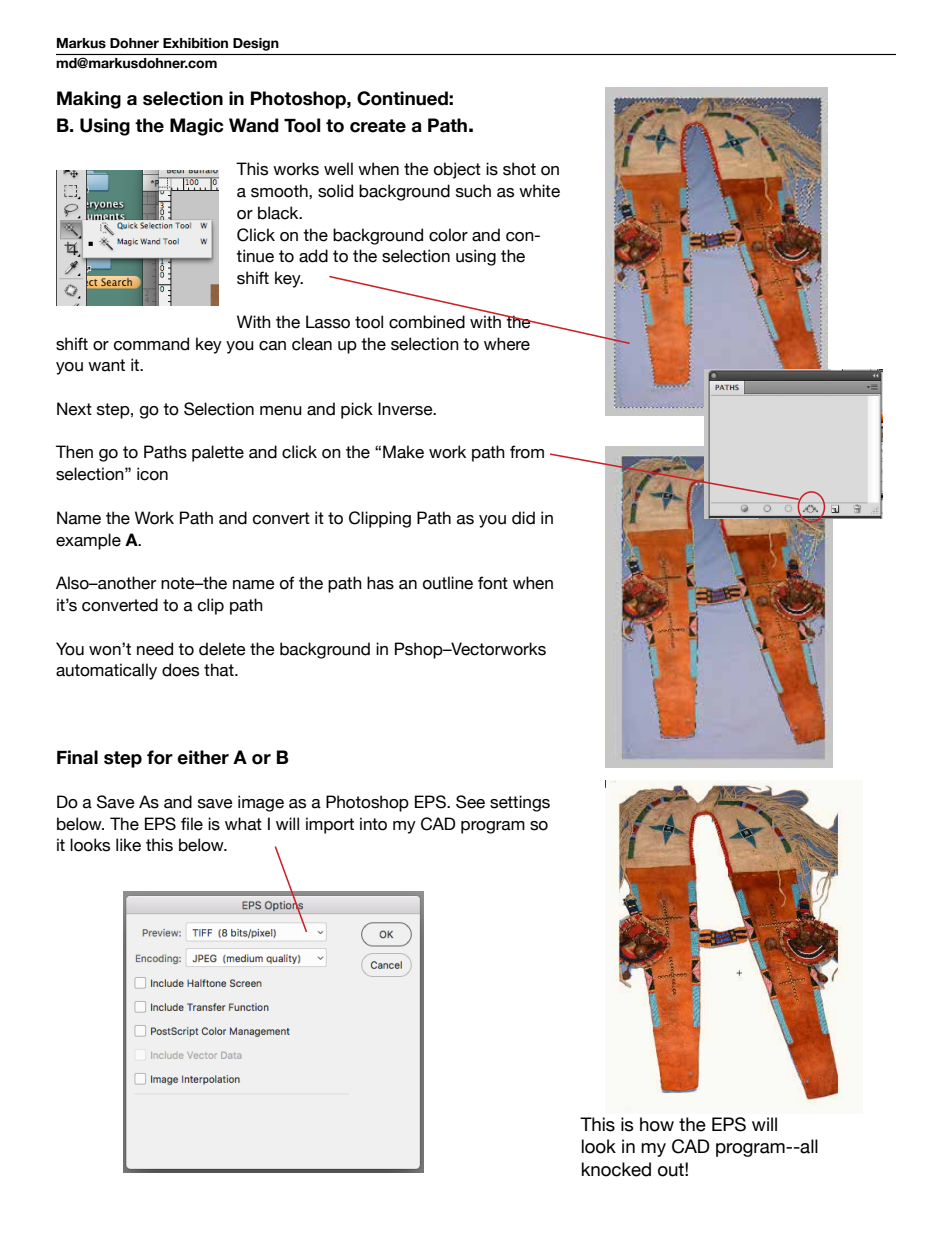  I want to click on file, so click(192, 824).
